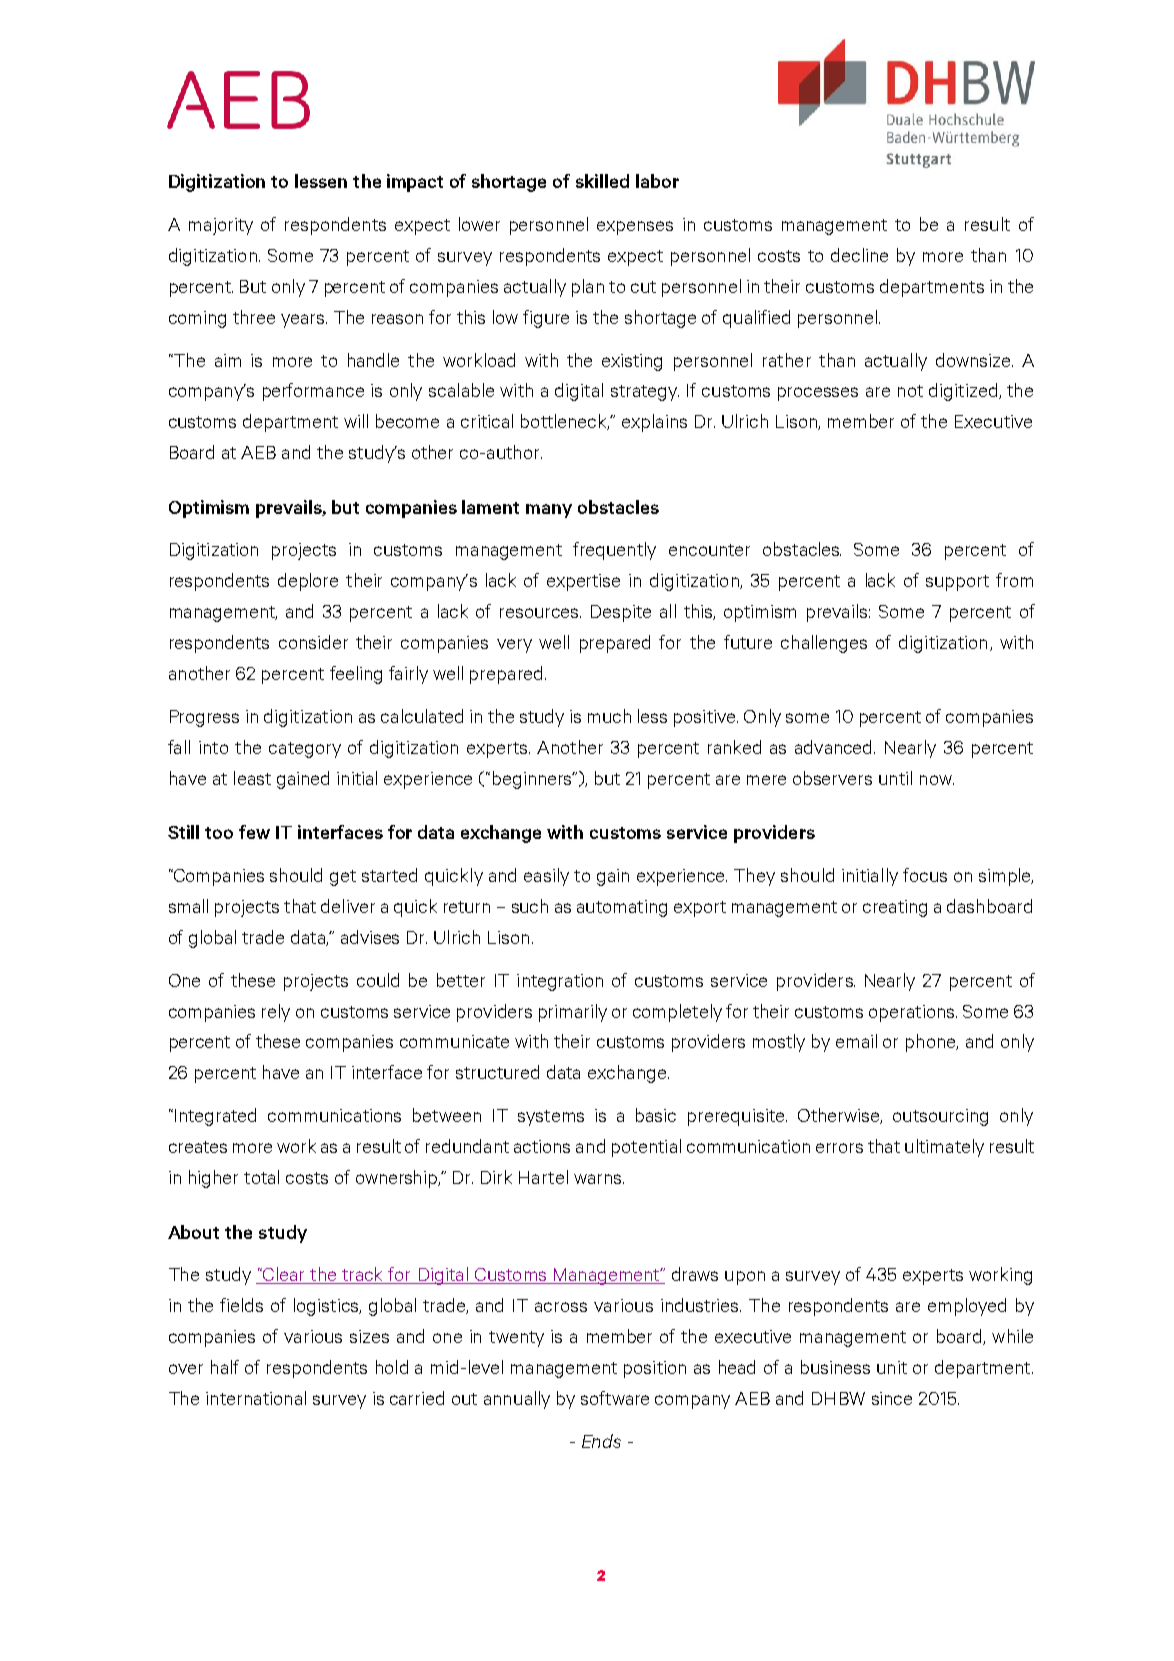 The height and width of the image is (1661, 1174). Describe the element at coordinates (913, 1013) in the image. I see `operations` at that location.
